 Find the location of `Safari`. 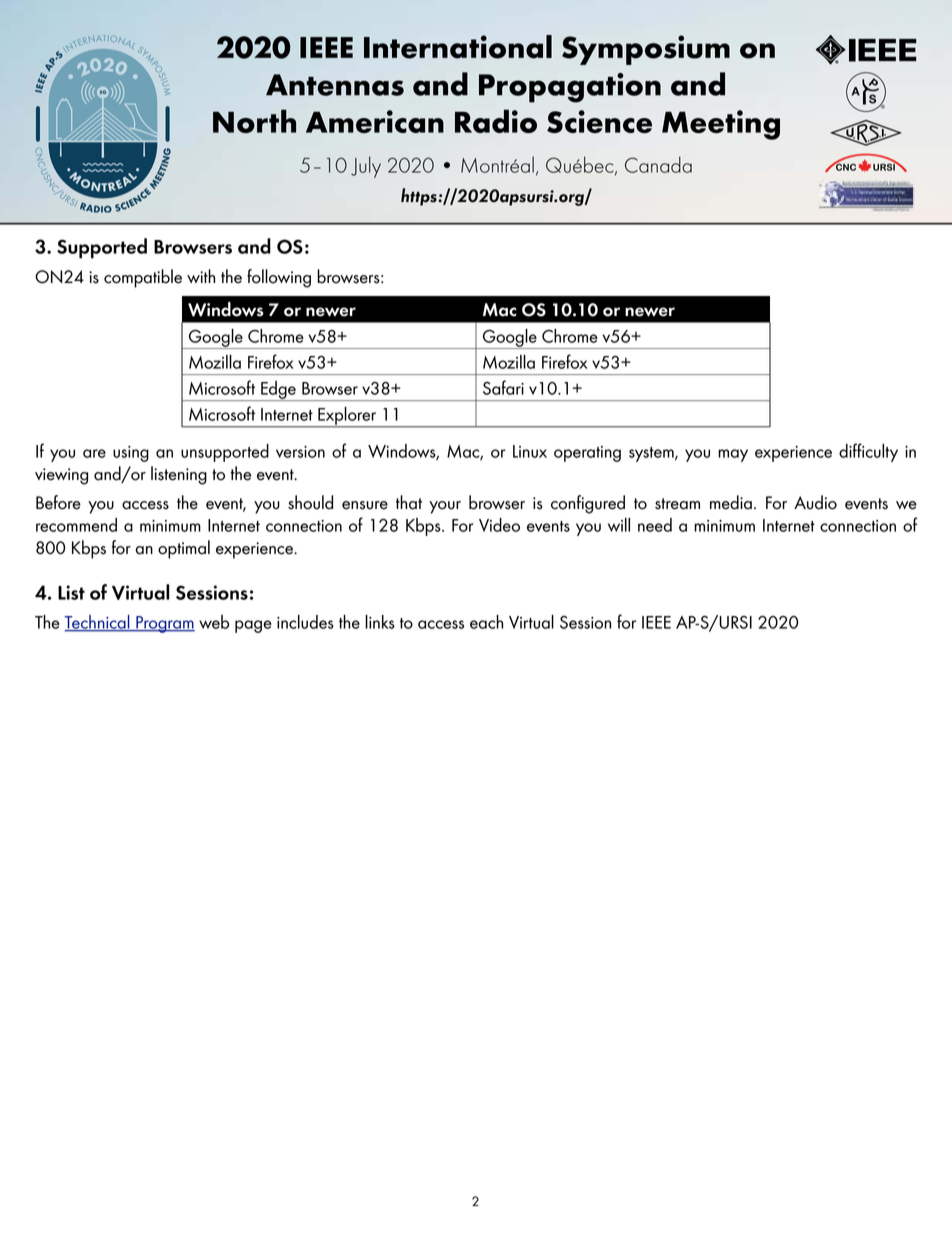

Safari is located at coordinates (503, 387).
